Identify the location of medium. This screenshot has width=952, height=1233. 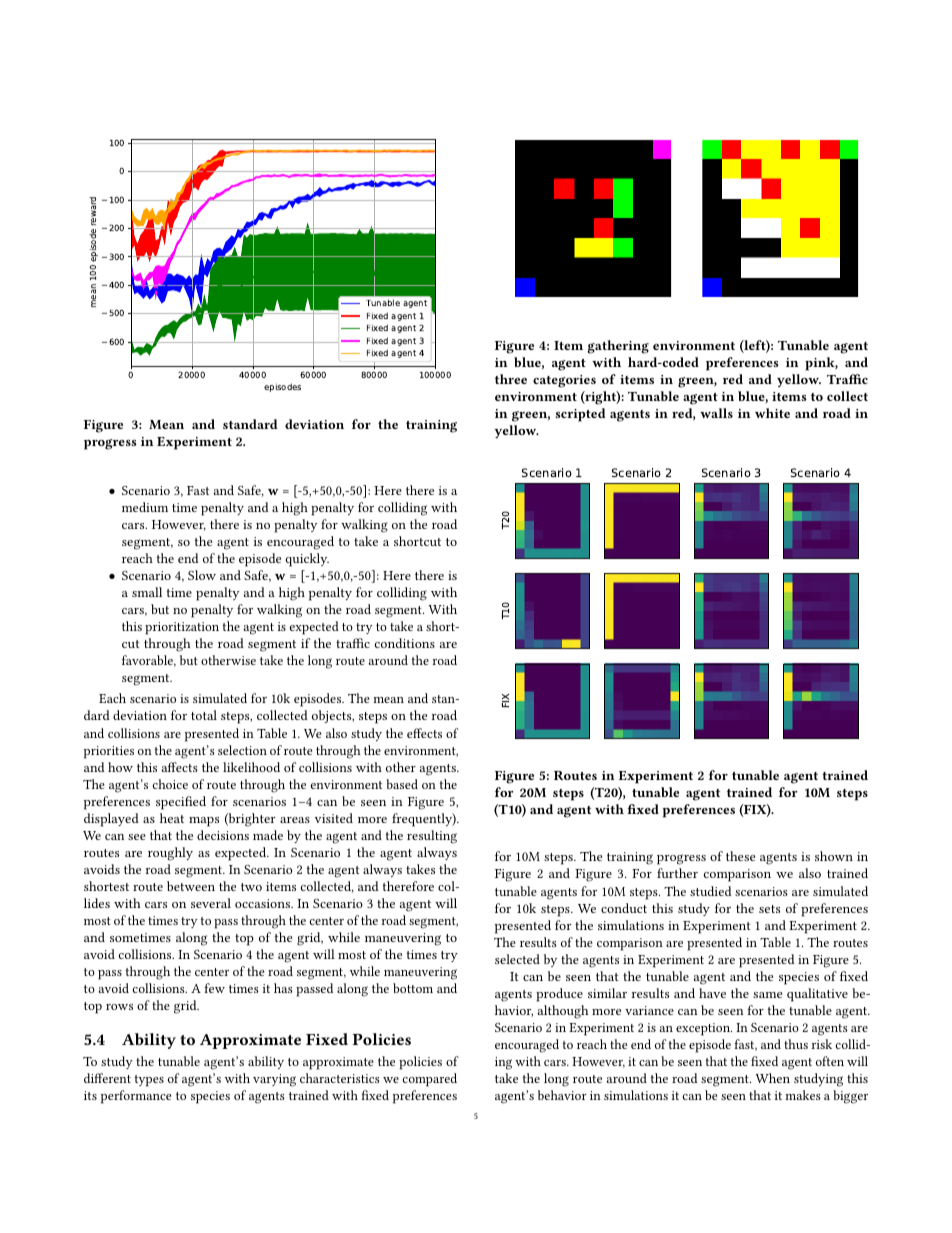
(145, 507).
